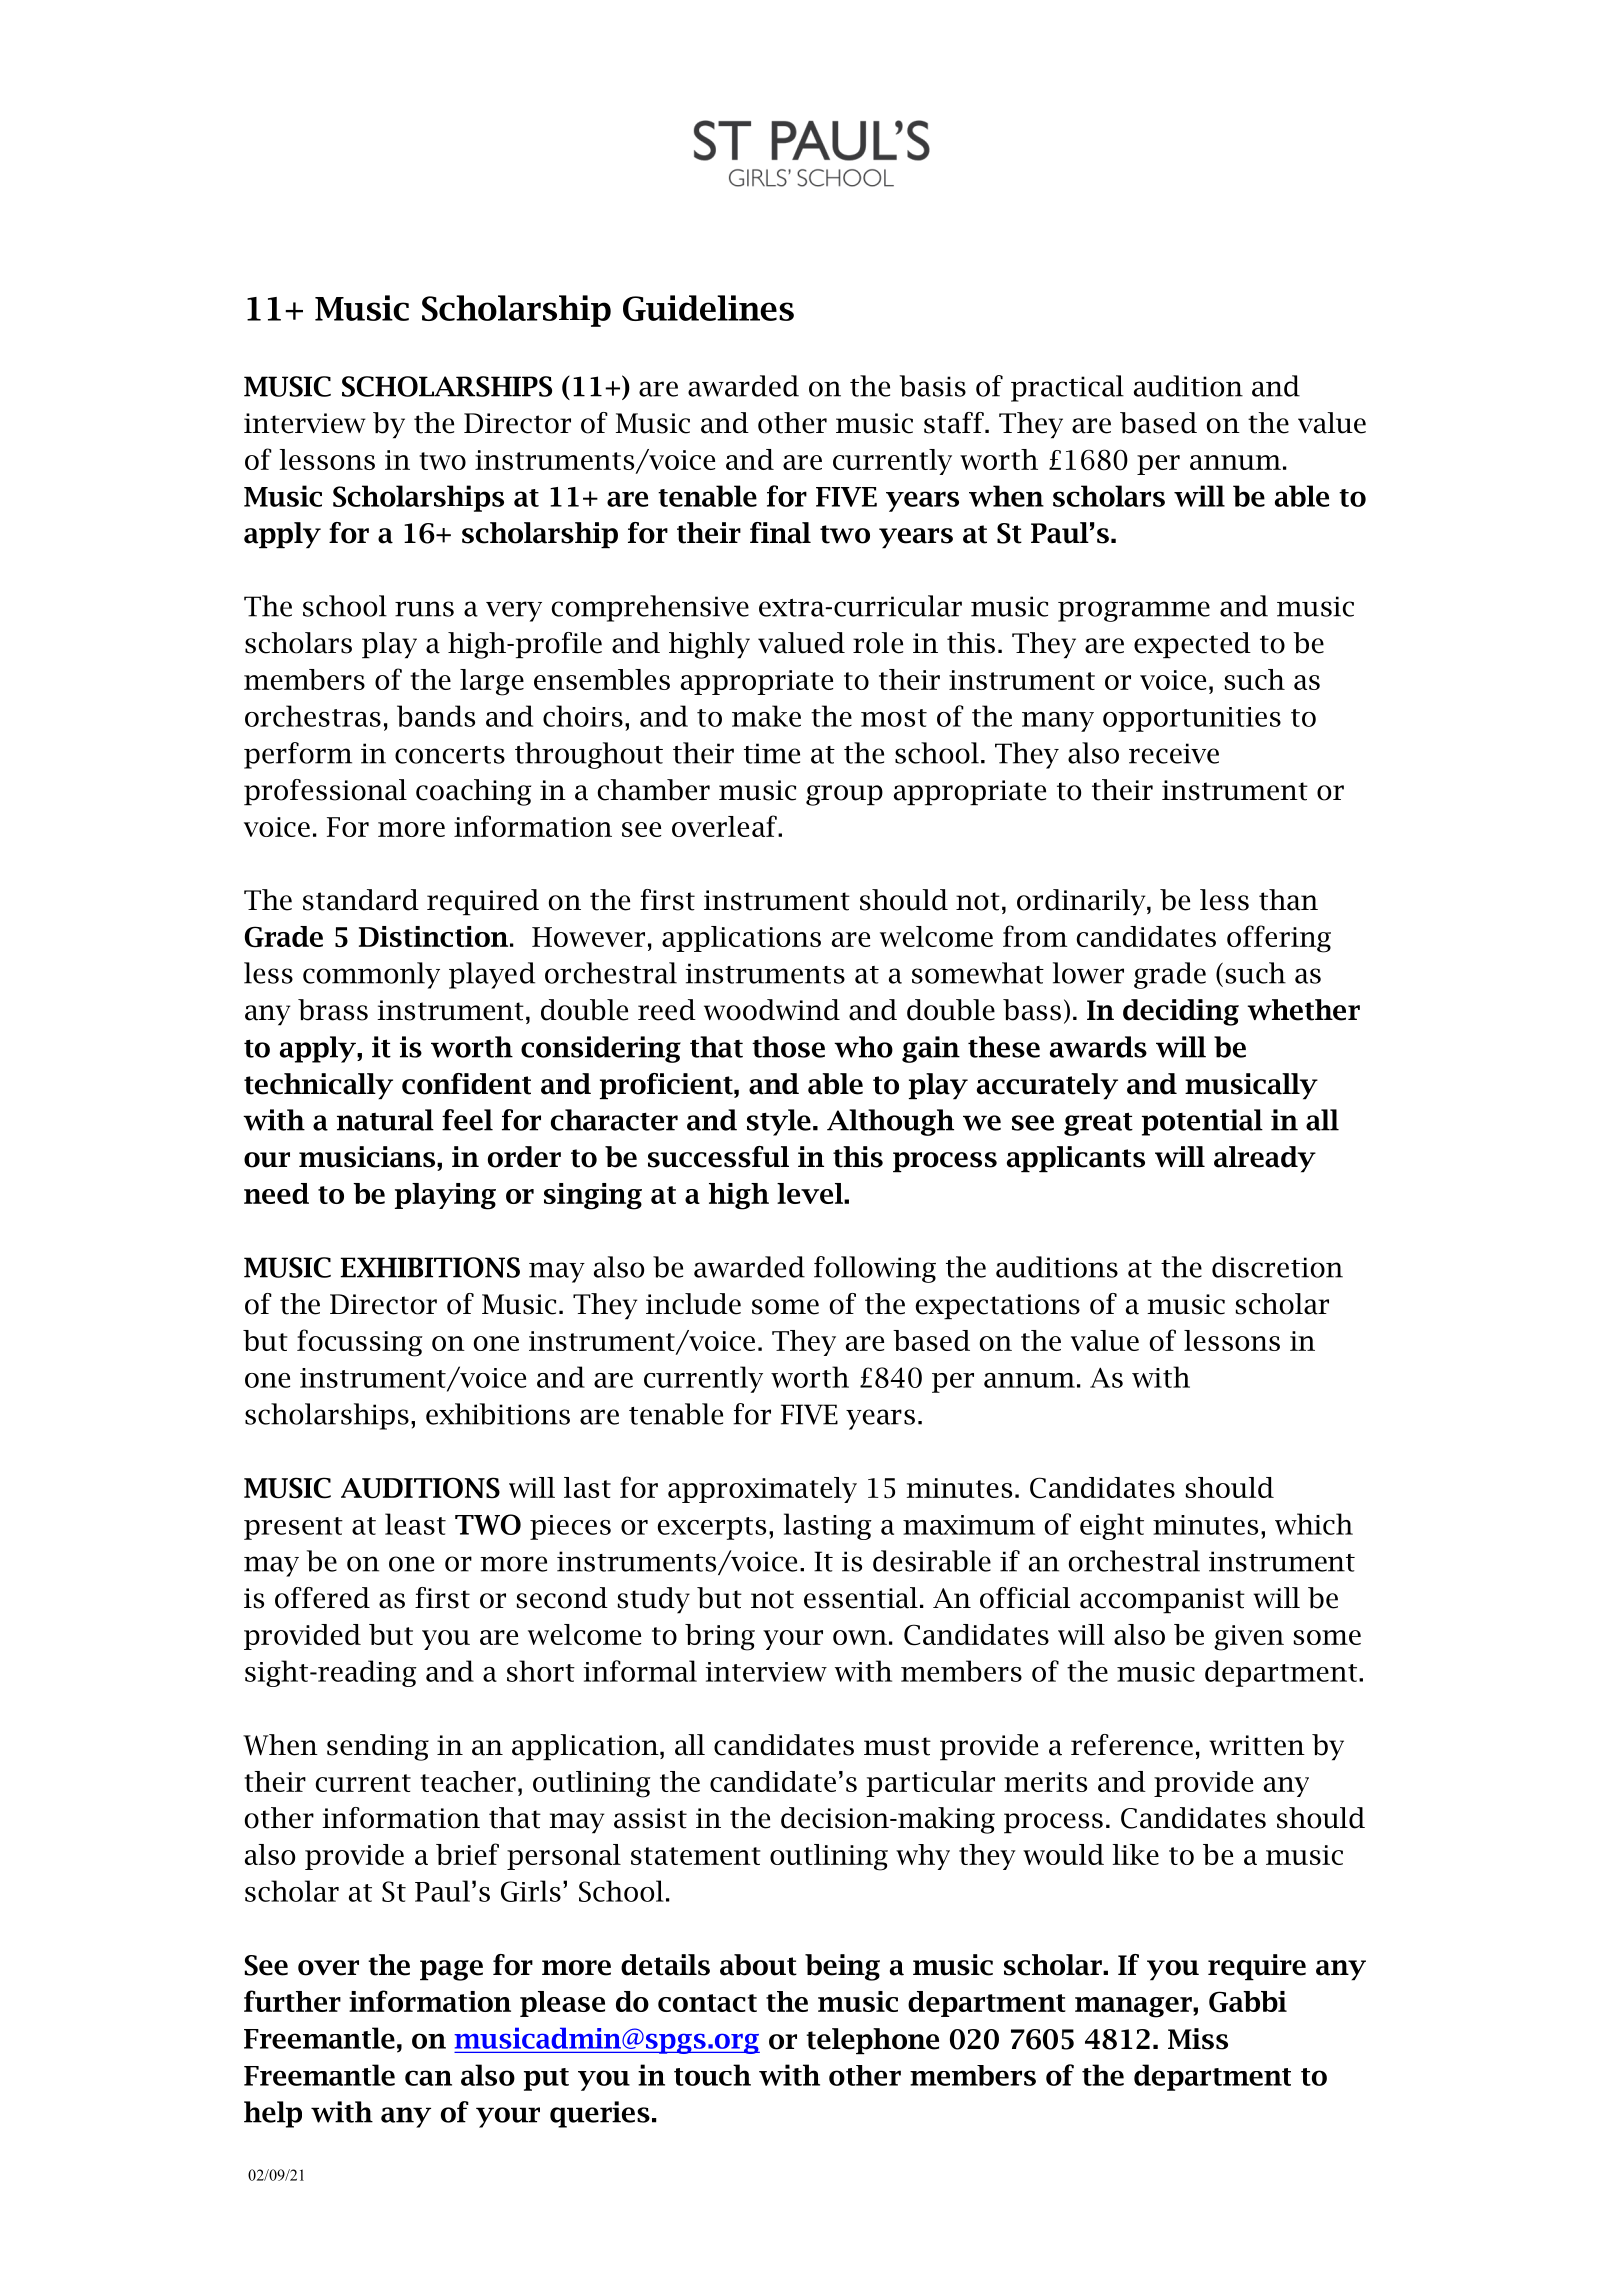 Image resolution: width=1613 pixels, height=2282 pixels. Describe the element at coordinates (1067, 388) in the document. I see `practical` at that location.
